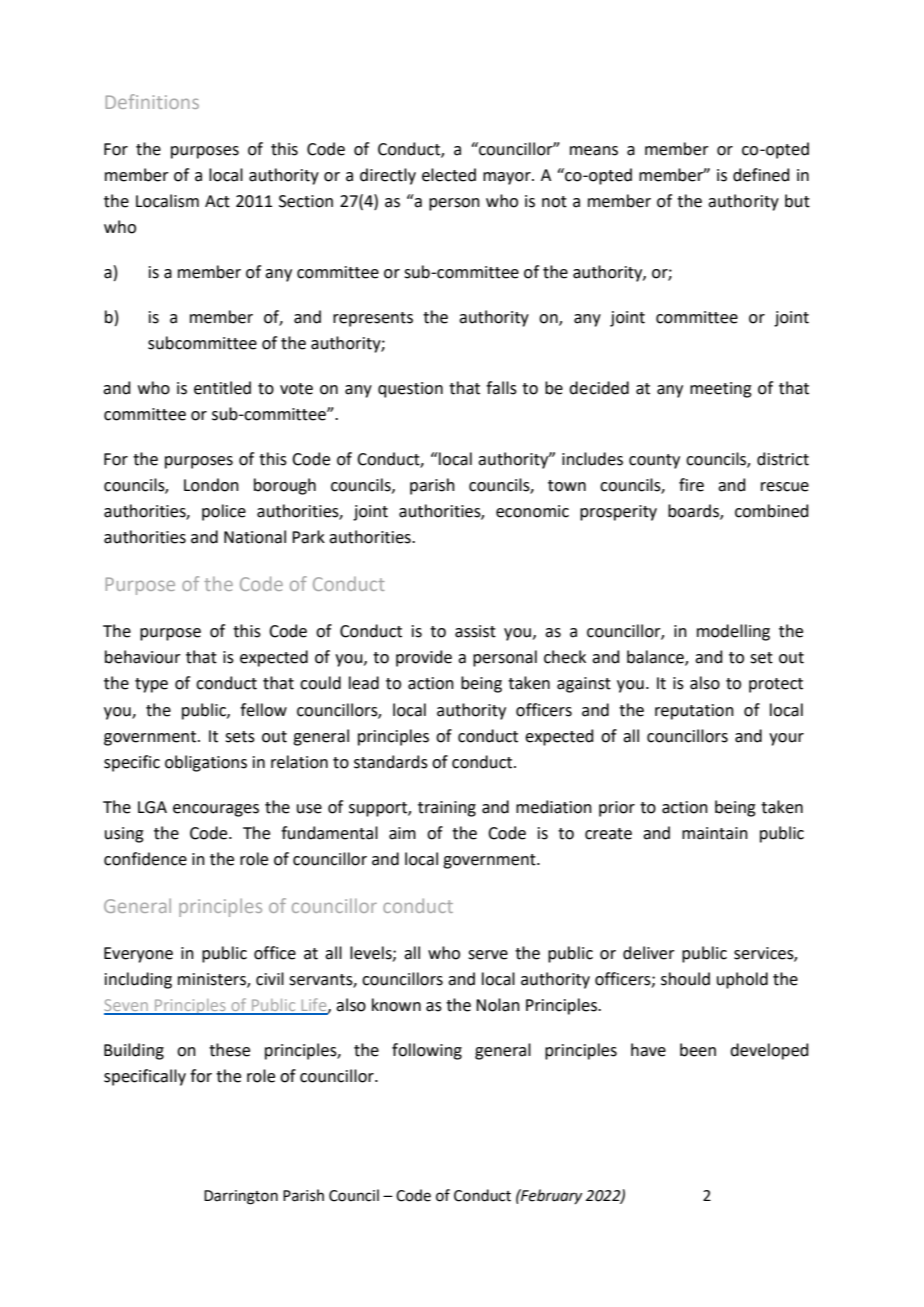 Image resolution: width=924 pixels, height=1307 pixels. What do you see at coordinates (733, 632) in the screenshot?
I see `modelling` at bounding box center [733, 632].
